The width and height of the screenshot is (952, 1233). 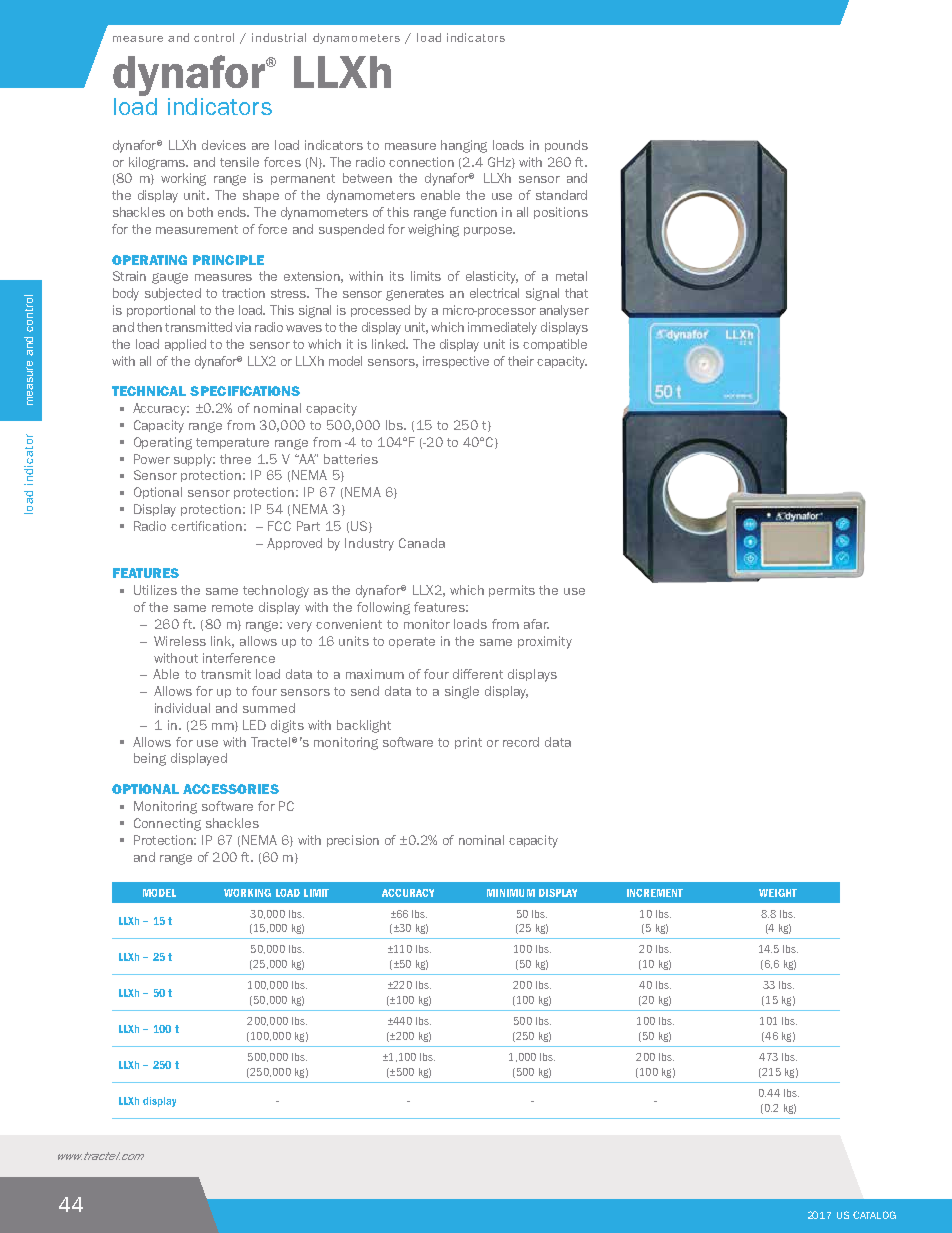 What do you see at coordinates (243, 293) in the screenshot?
I see `traction` at bounding box center [243, 293].
